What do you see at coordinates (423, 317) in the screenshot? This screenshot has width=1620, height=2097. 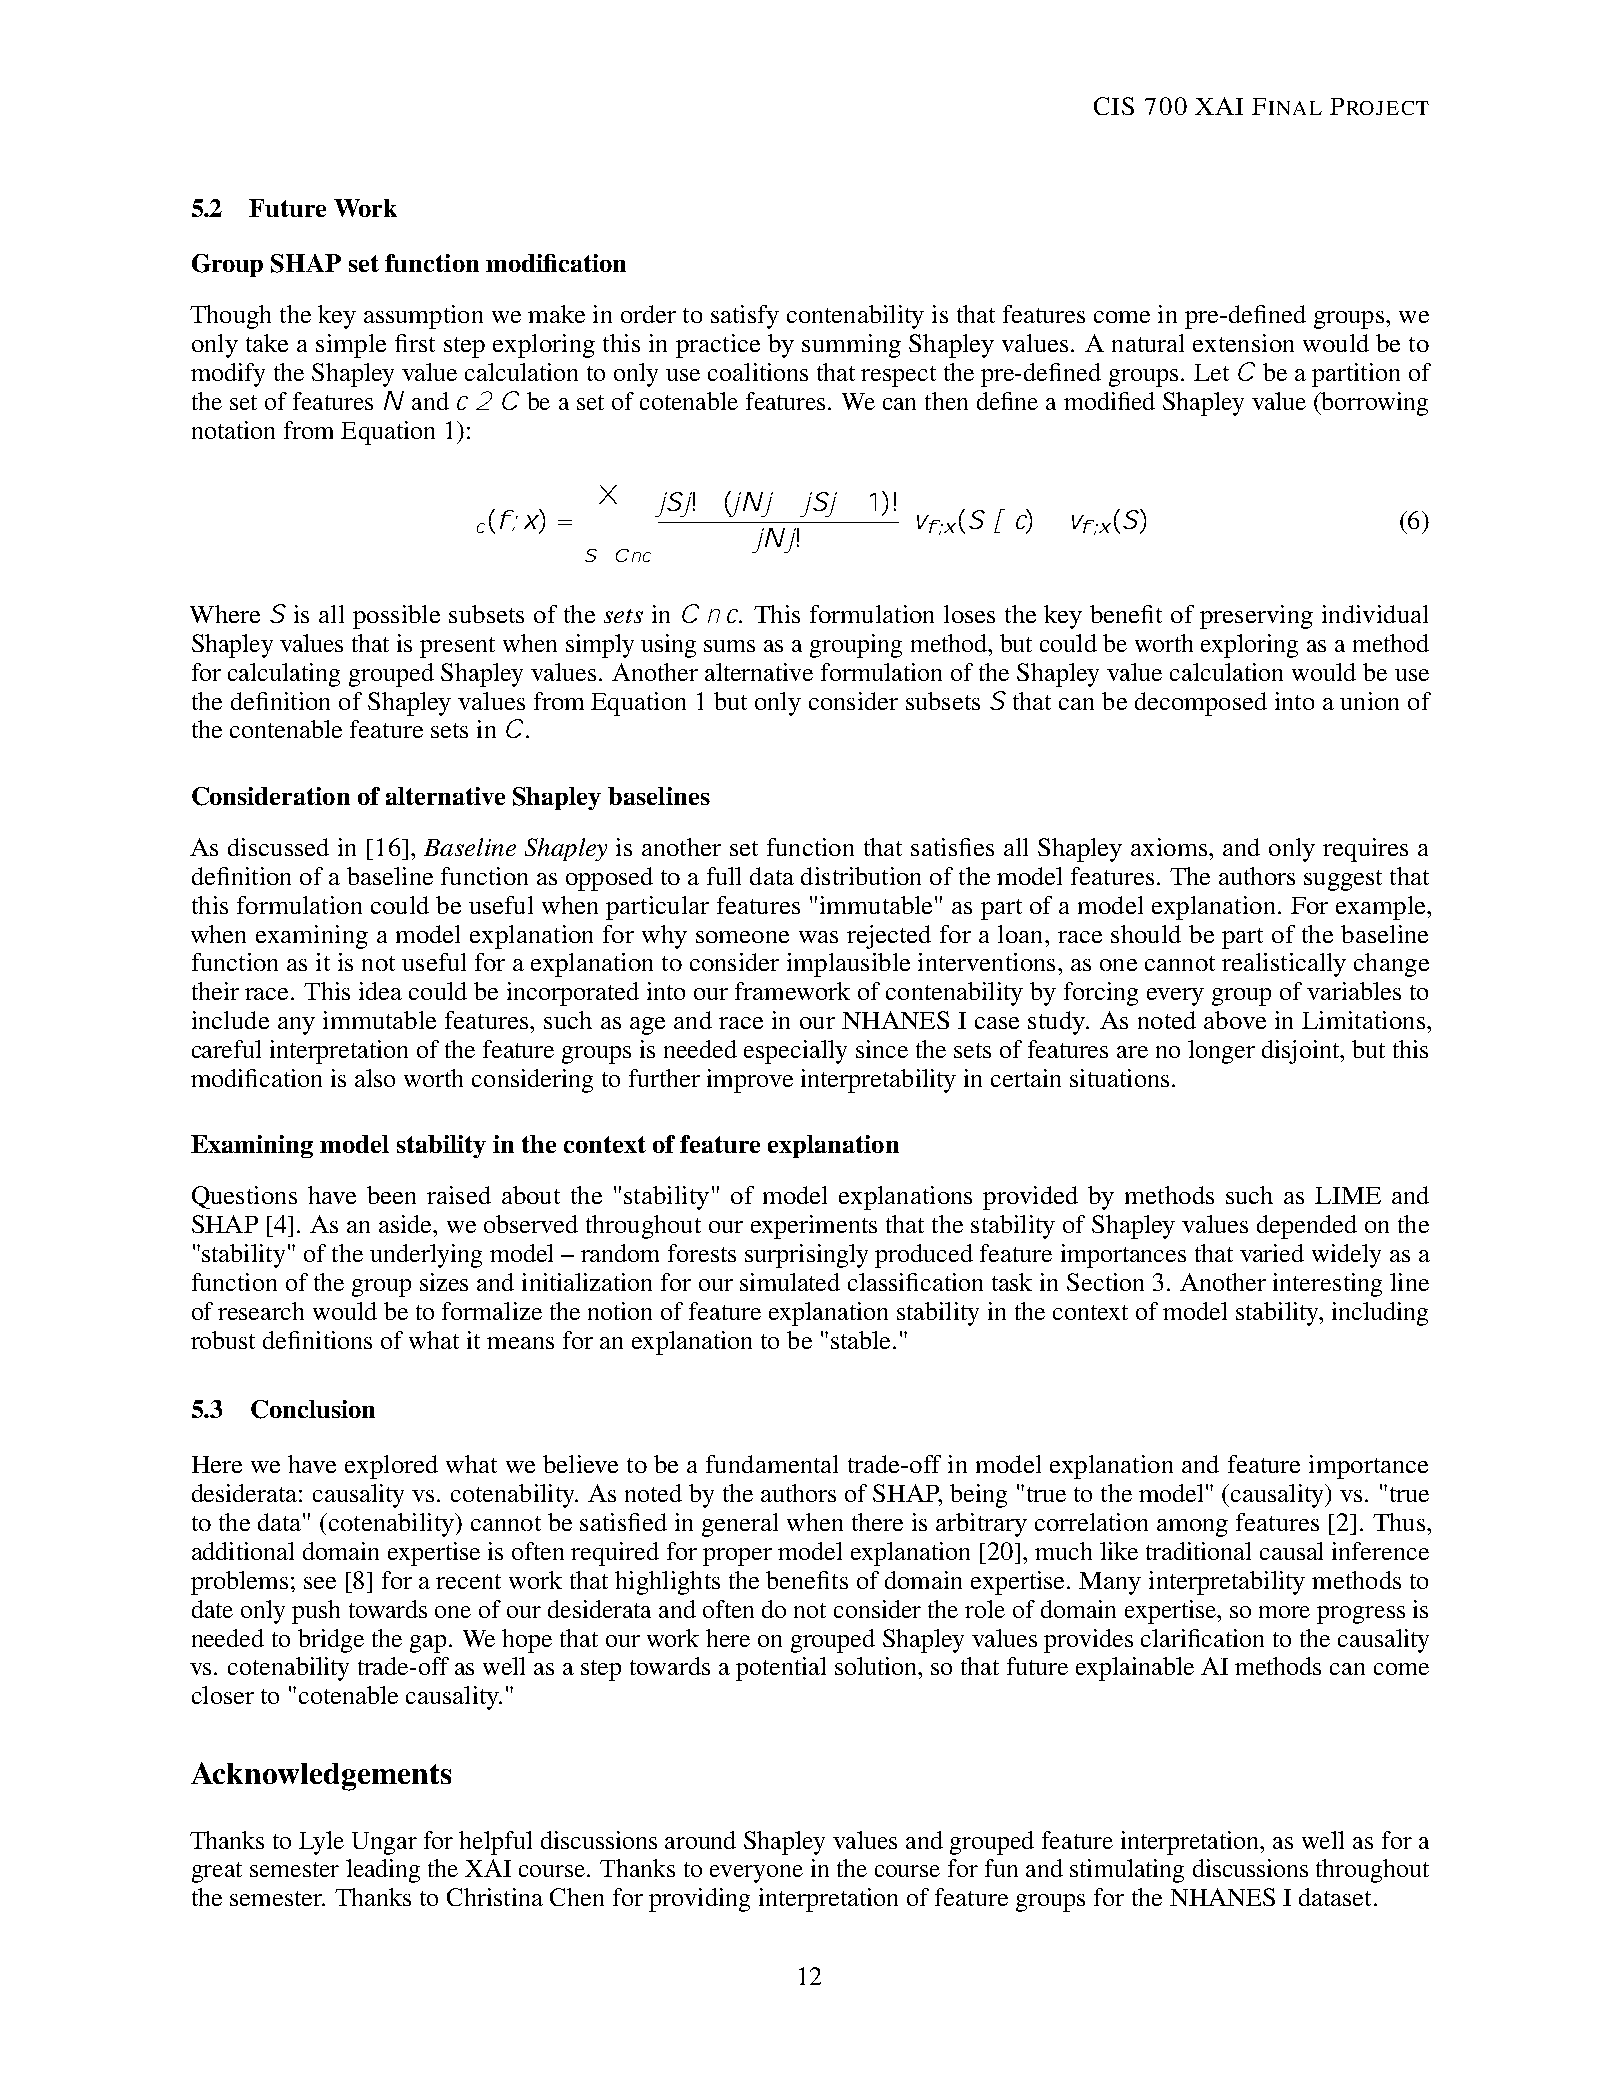 I see `assumption` at bounding box center [423, 317].
